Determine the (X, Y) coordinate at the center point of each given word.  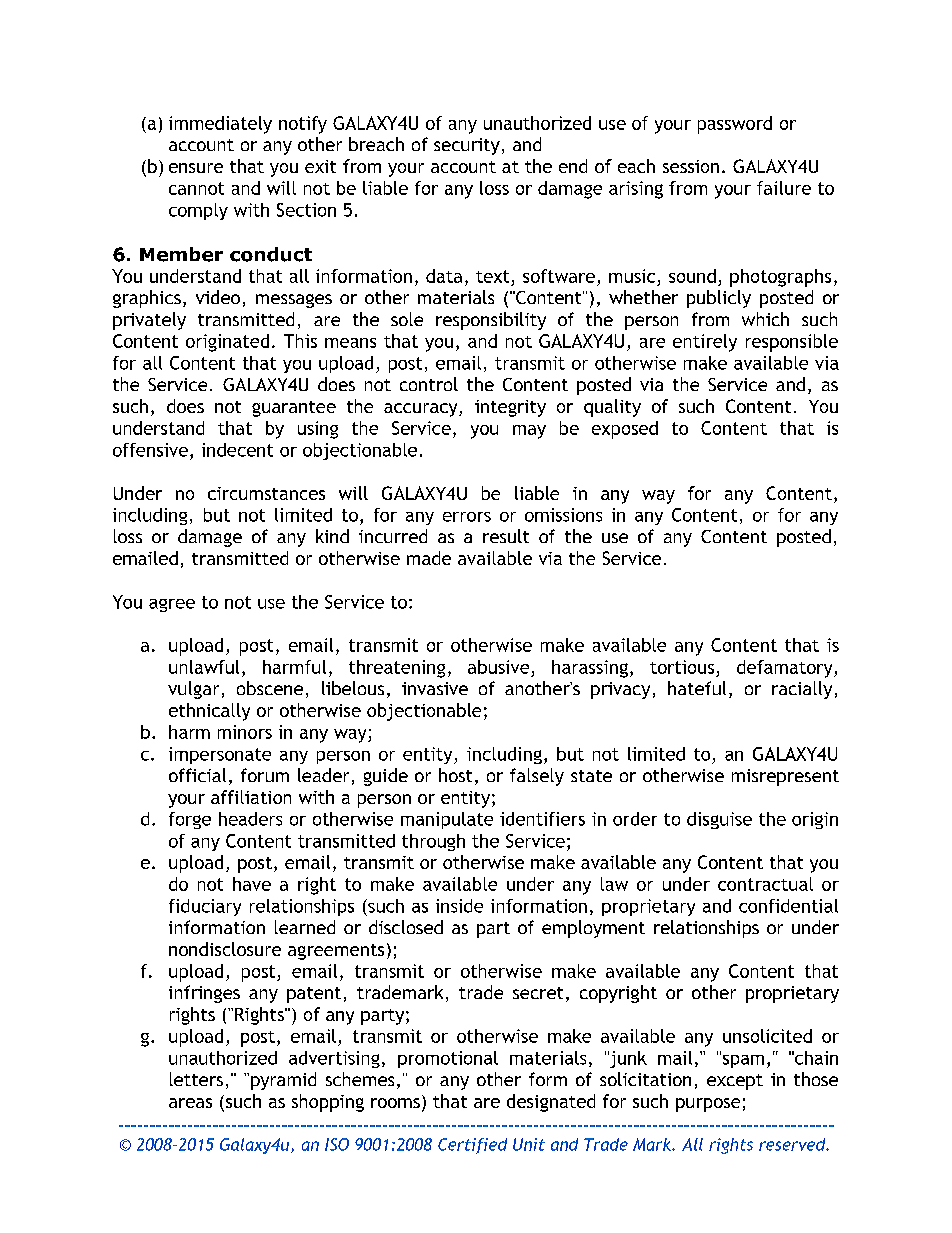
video (218, 297)
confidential (788, 906)
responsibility (491, 321)
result (506, 536)
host (455, 775)
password (735, 125)
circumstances (266, 493)
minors (245, 732)
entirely (705, 343)
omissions (563, 515)
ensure (196, 168)
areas (190, 1103)
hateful (697, 688)
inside (459, 906)
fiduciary (205, 907)
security (467, 146)
